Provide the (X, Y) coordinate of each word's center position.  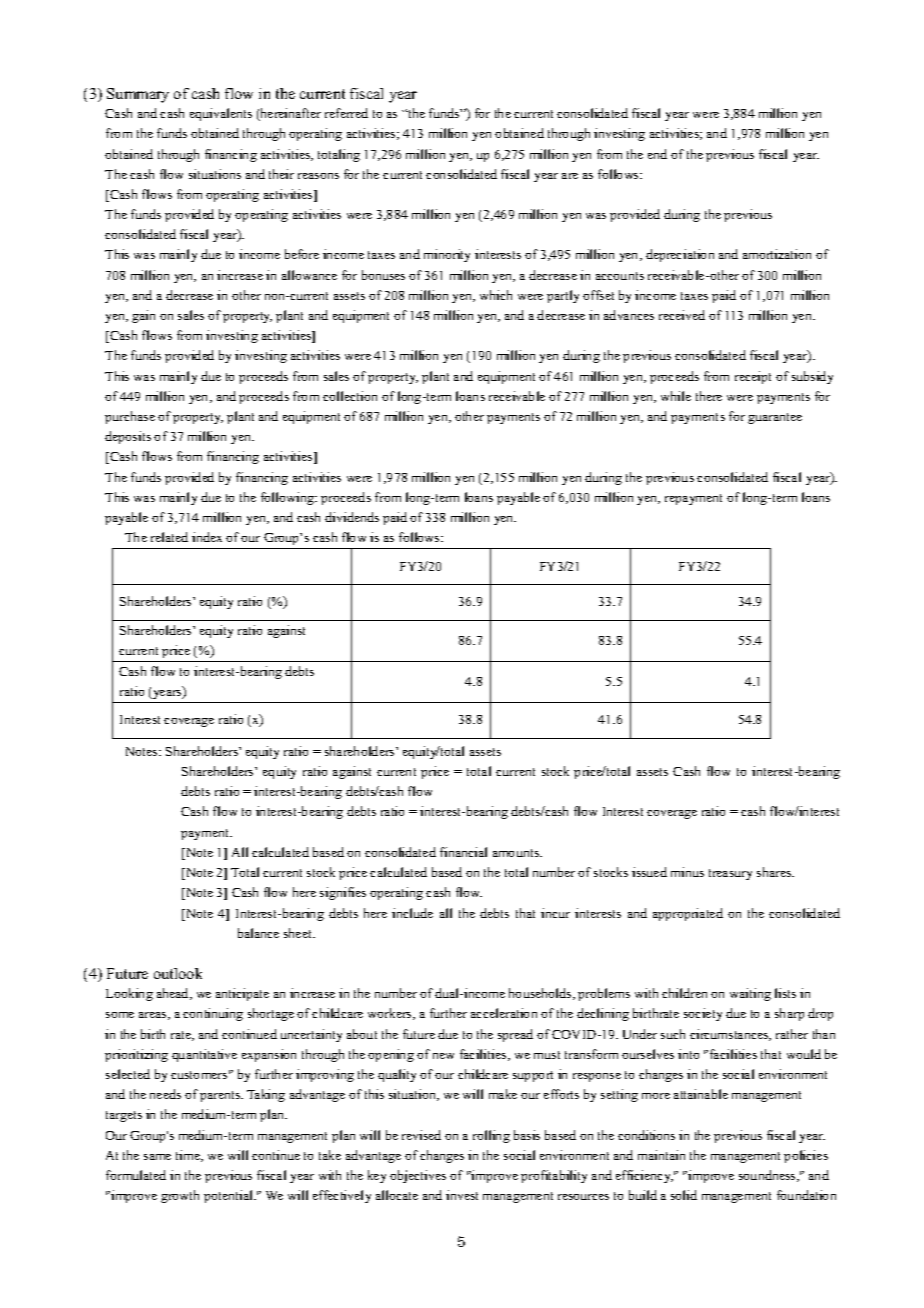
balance (258, 933)
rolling (491, 1136)
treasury (730, 874)
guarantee (775, 418)
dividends (352, 517)
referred (346, 113)
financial (463, 852)
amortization (777, 254)
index (207, 537)
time (189, 1156)
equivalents (221, 114)
